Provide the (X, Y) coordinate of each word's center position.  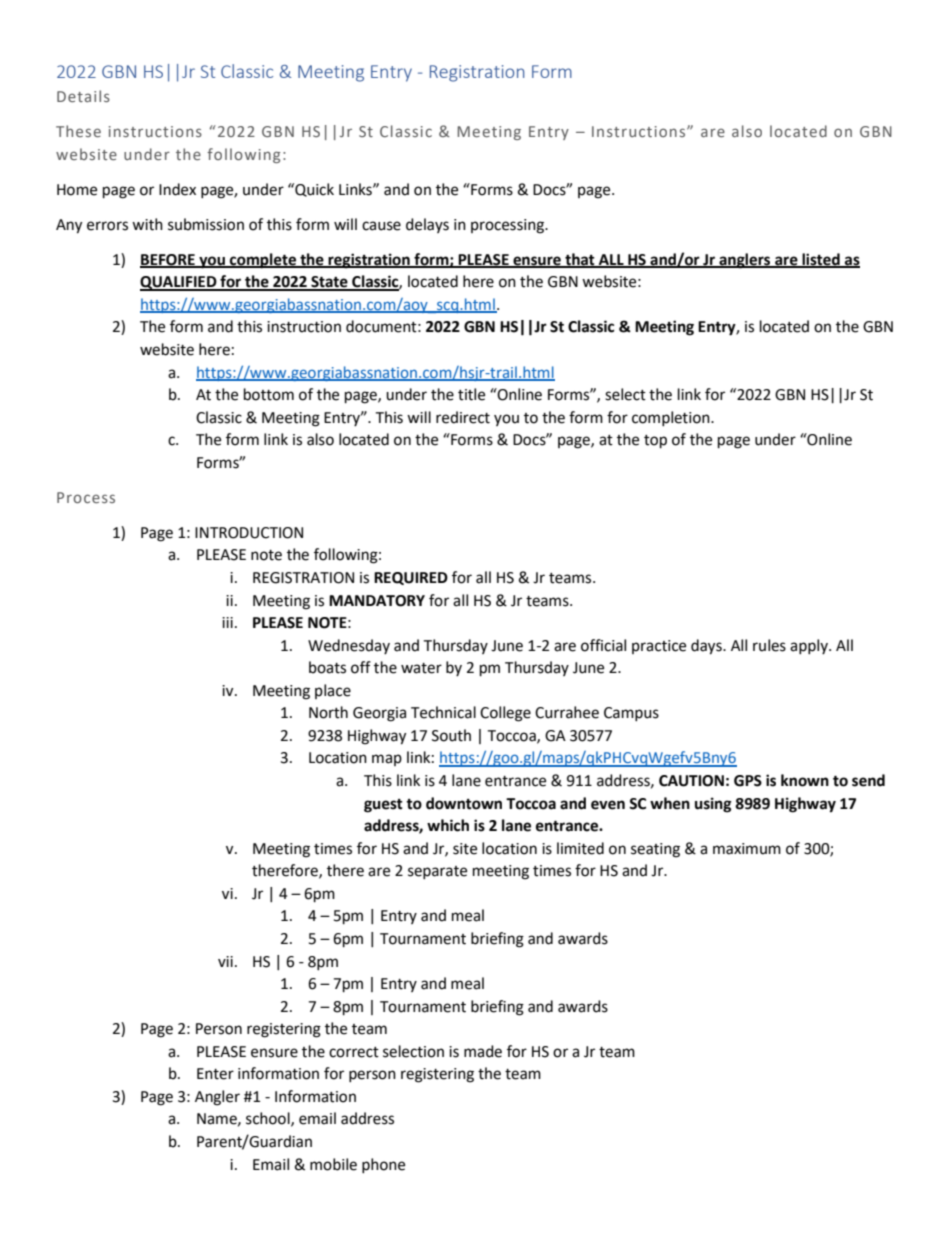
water (421, 668)
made (483, 1051)
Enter (215, 1074)
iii (227, 622)
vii (225, 961)
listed (821, 260)
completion (672, 418)
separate (437, 872)
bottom (269, 394)
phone (383, 1165)
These (78, 131)
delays (427, 225)
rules (769, 645)
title (471, 394)
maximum (747, 849)
